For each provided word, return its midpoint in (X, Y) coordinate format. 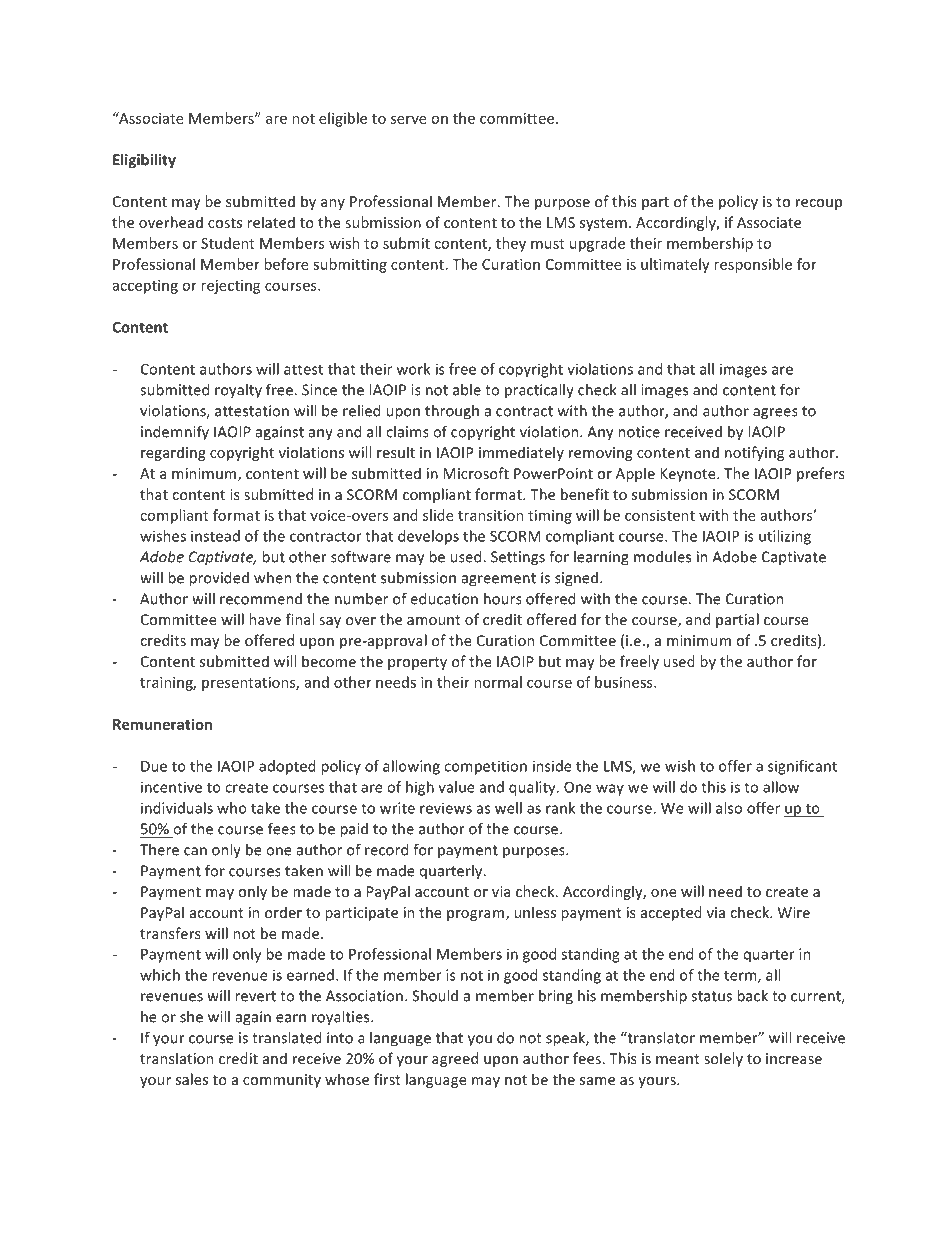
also (729, 808)
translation (176, 1058)
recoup (819, 204)
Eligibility (144, 161)
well (508, 808)
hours (503, 599)
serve (409, 120)
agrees (775, 414)
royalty (238, 391)
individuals (177, 808)
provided (219, 579)
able (467, 390)
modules (662, 557)
